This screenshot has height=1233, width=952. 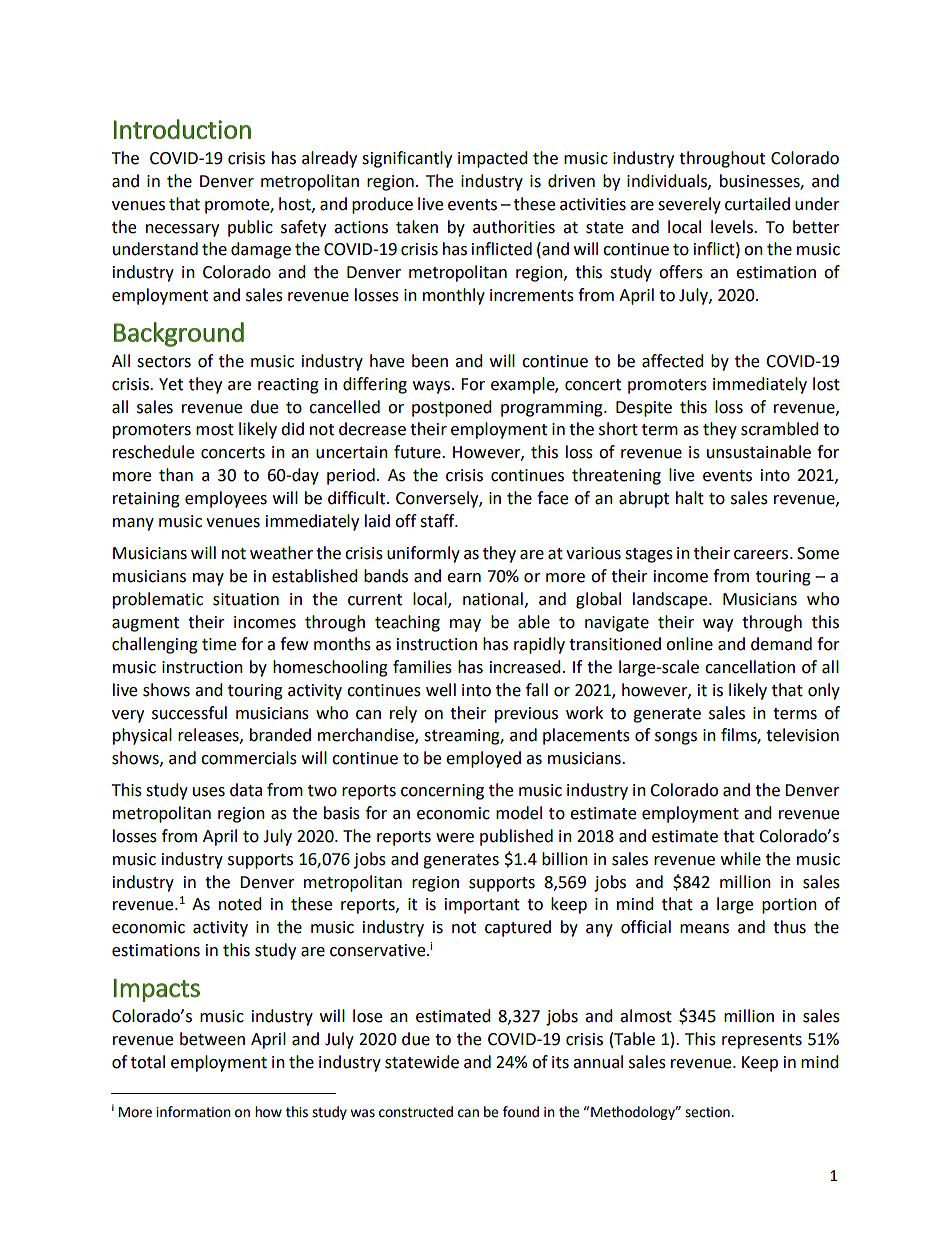 What do you see at coordinates (193, 1112) in the screenshot?
I see `information` at bounding box center [193, 1112].
